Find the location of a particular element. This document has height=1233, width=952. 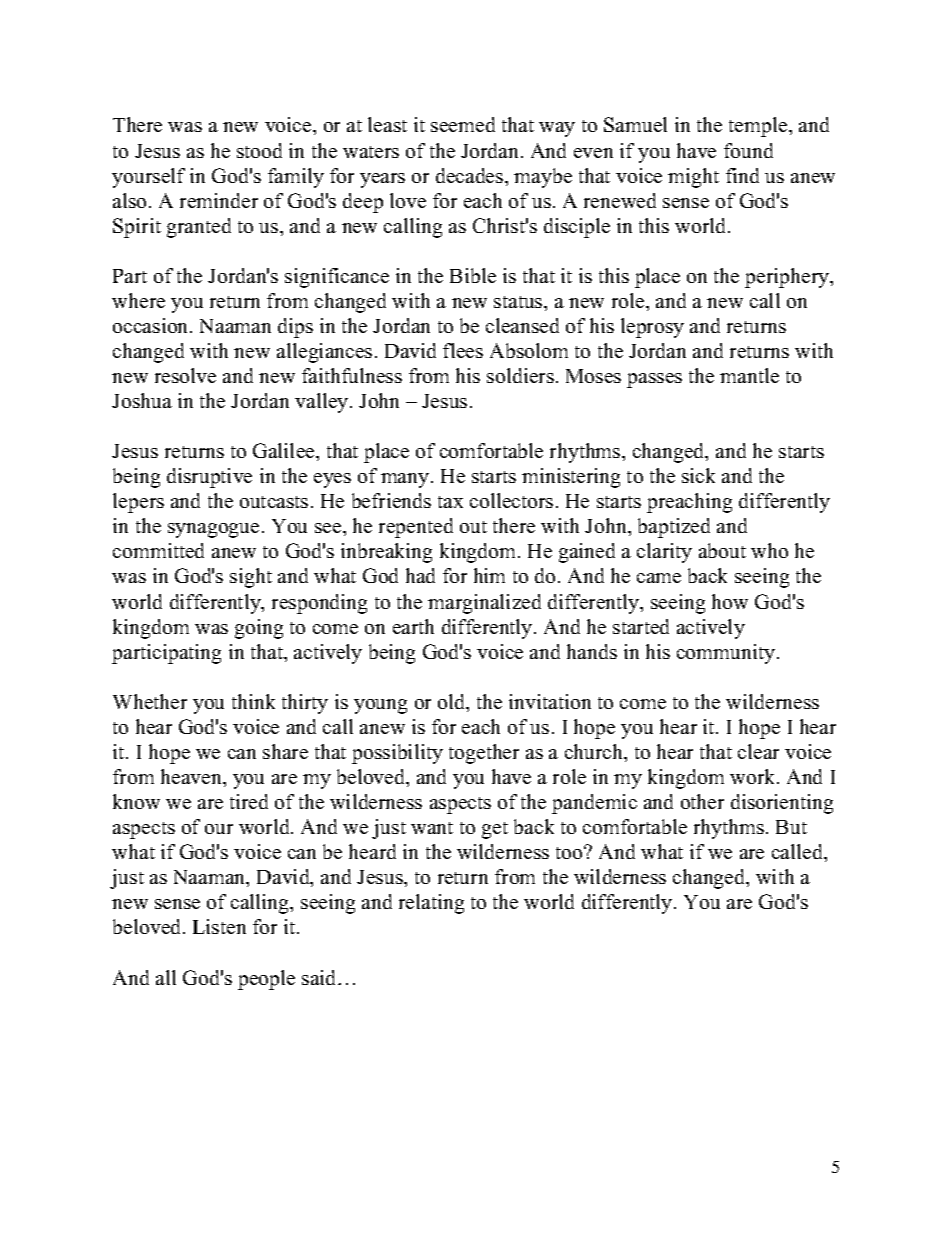

soldiers is located at coordinates (520, 375).
